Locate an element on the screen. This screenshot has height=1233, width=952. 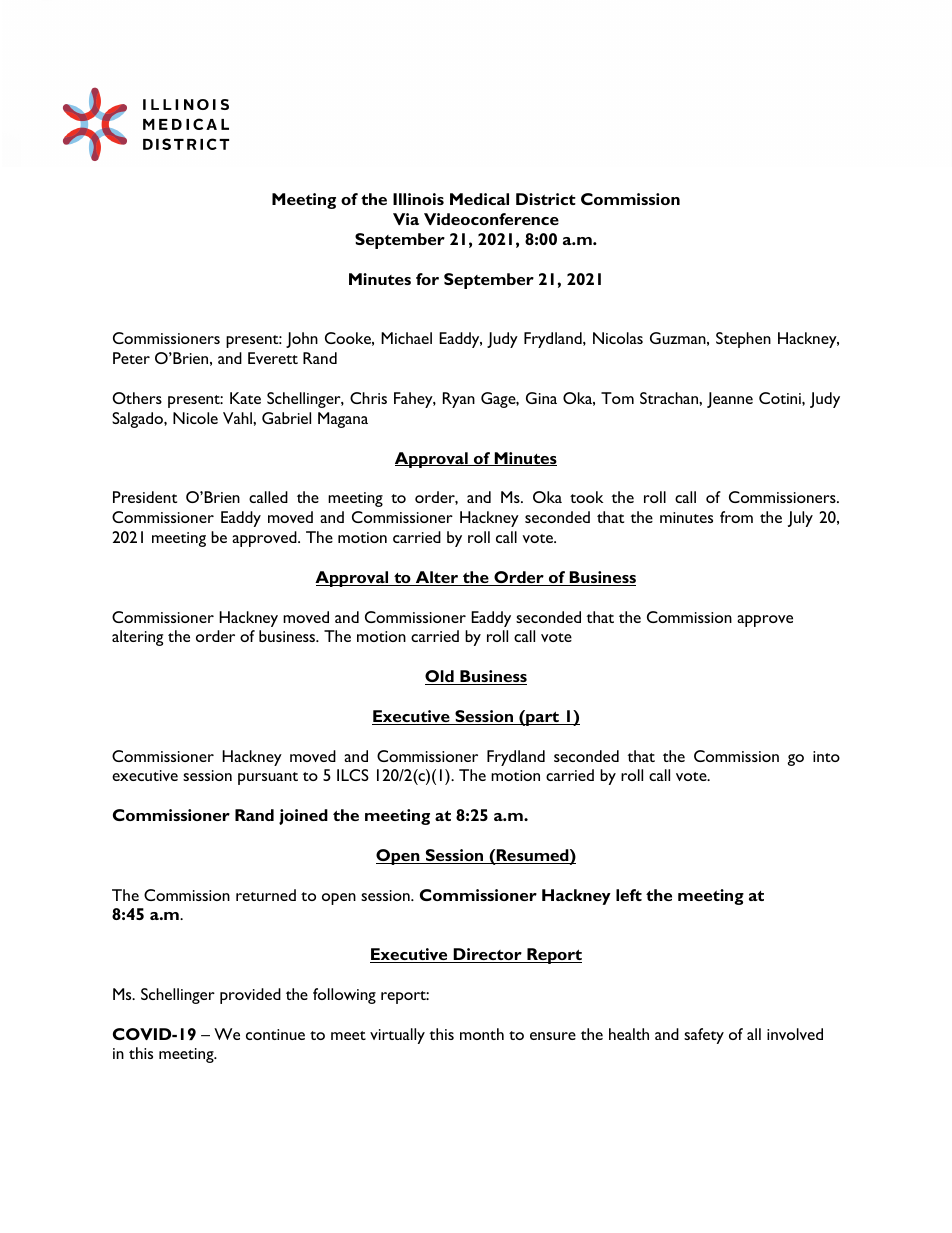
Ryan is located at coordinates (459, 400).
